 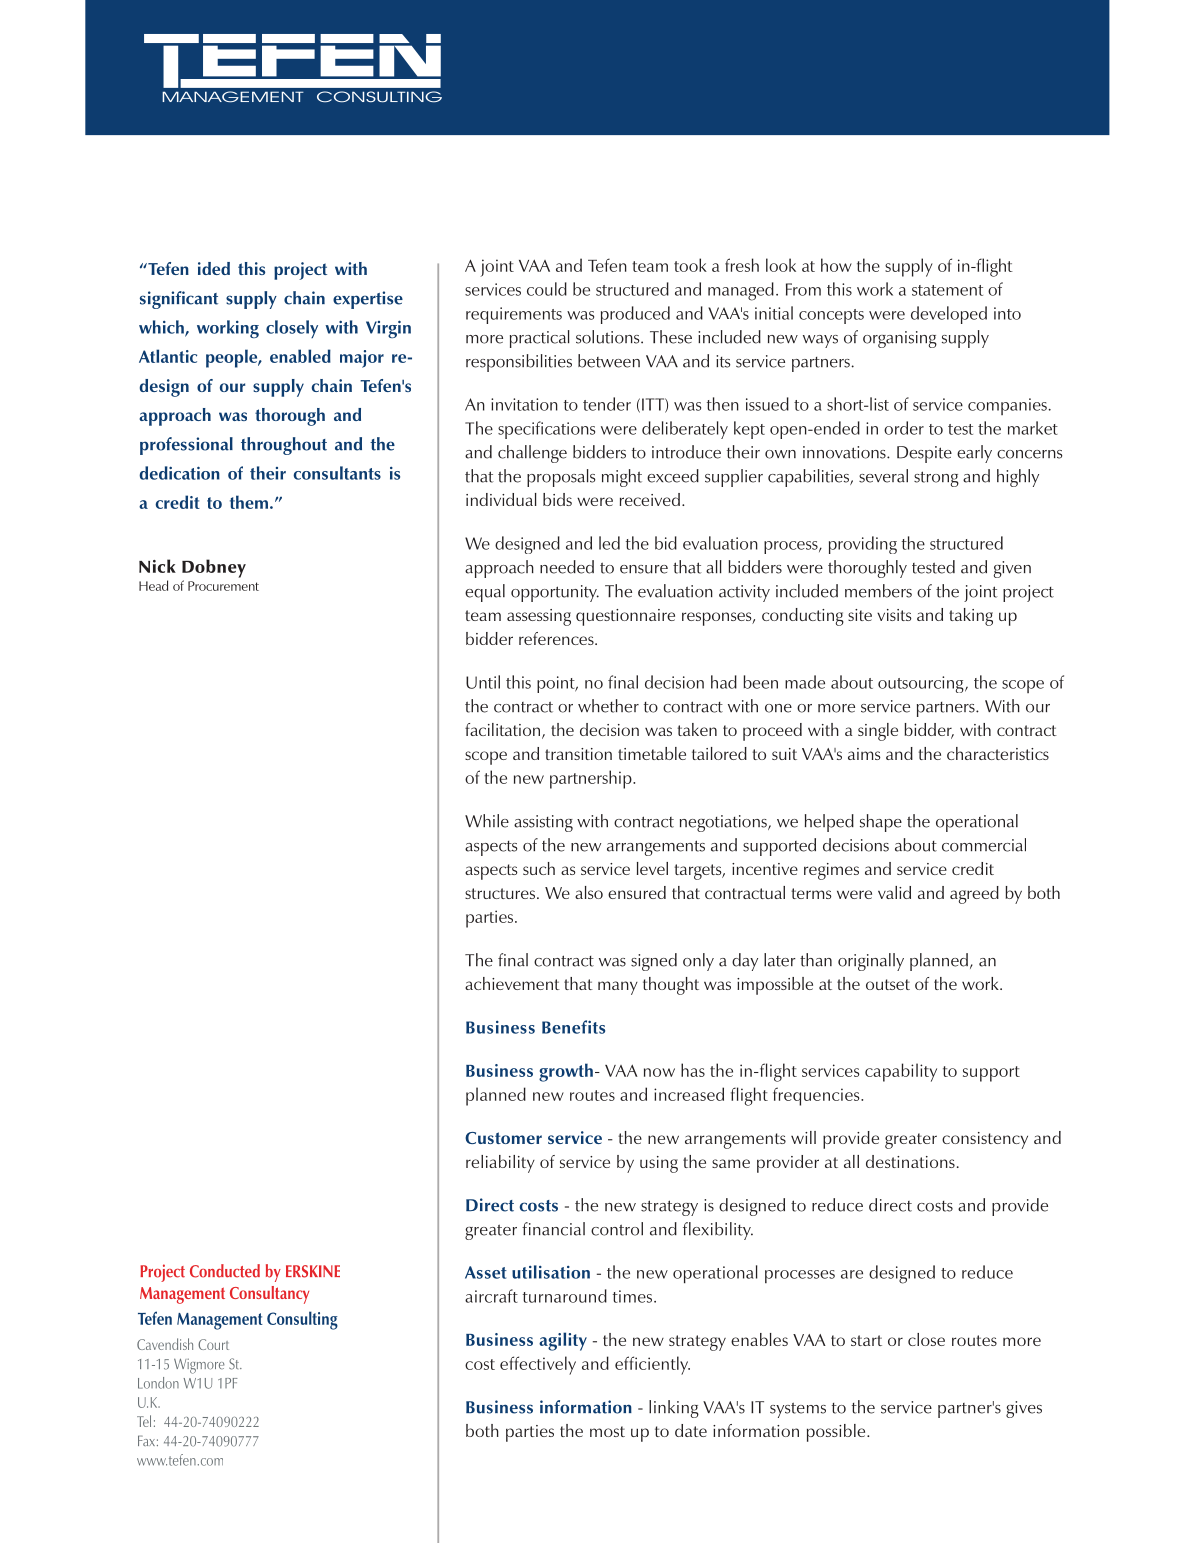 I want to click on commercial, so click(x=984, y=845).
